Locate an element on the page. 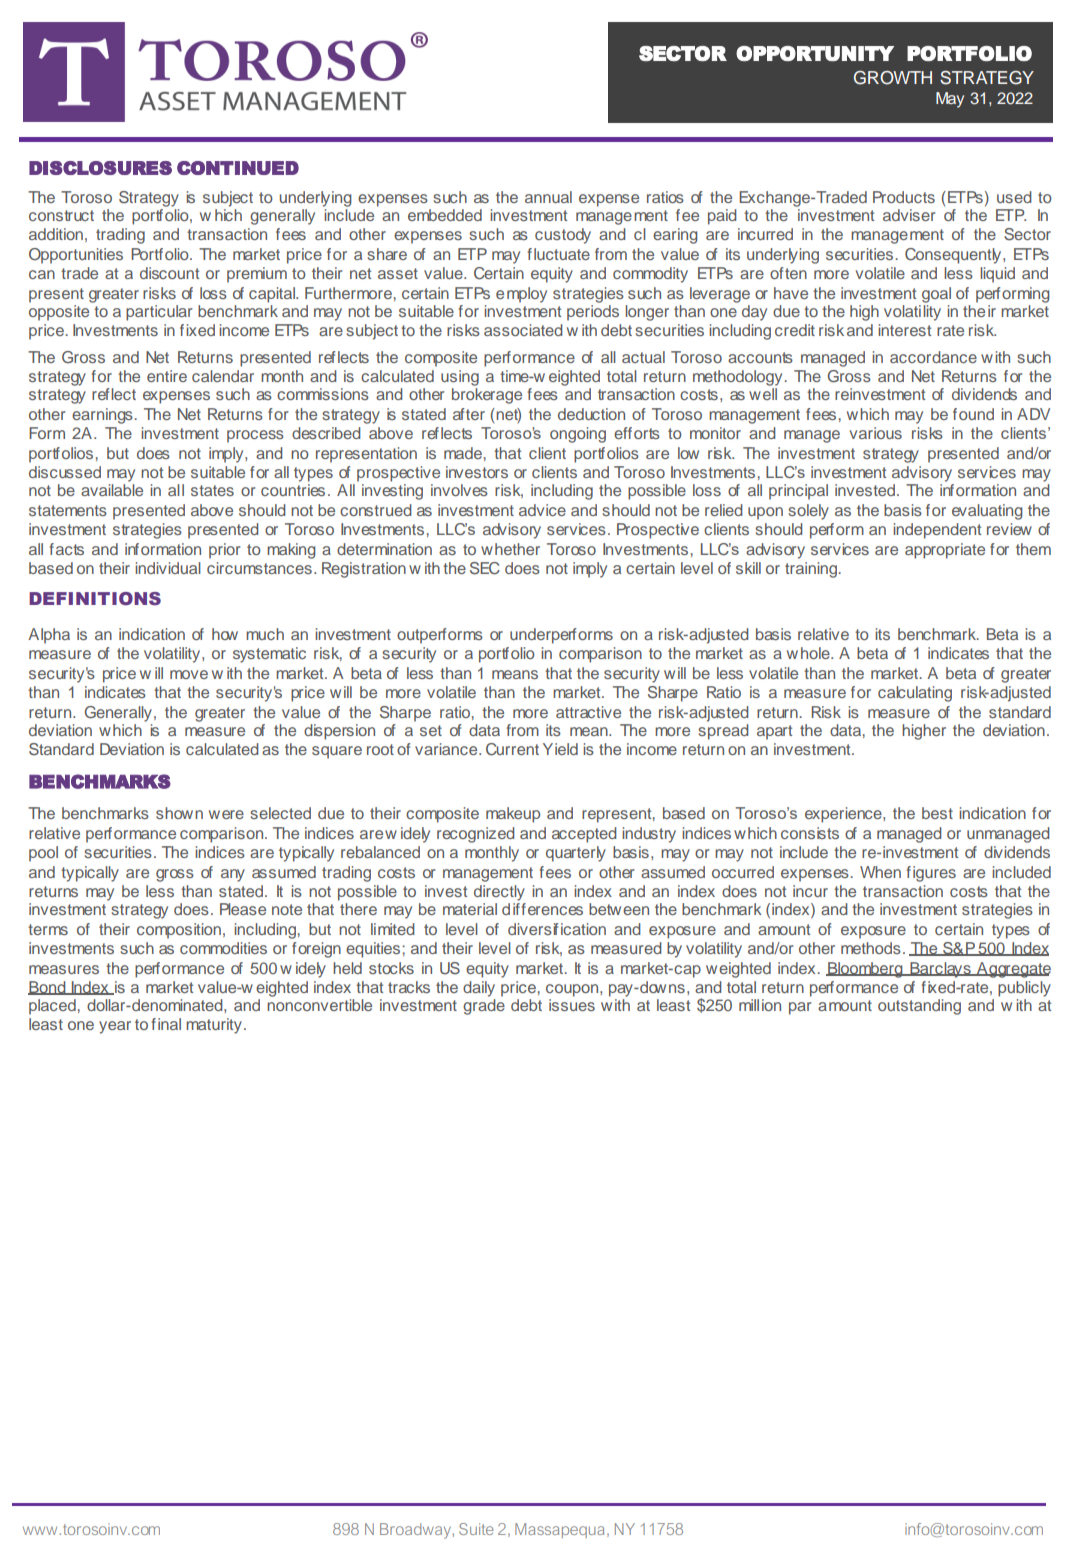 This page has width=1077, height=1555. best is located at coordinates (937, 813).
